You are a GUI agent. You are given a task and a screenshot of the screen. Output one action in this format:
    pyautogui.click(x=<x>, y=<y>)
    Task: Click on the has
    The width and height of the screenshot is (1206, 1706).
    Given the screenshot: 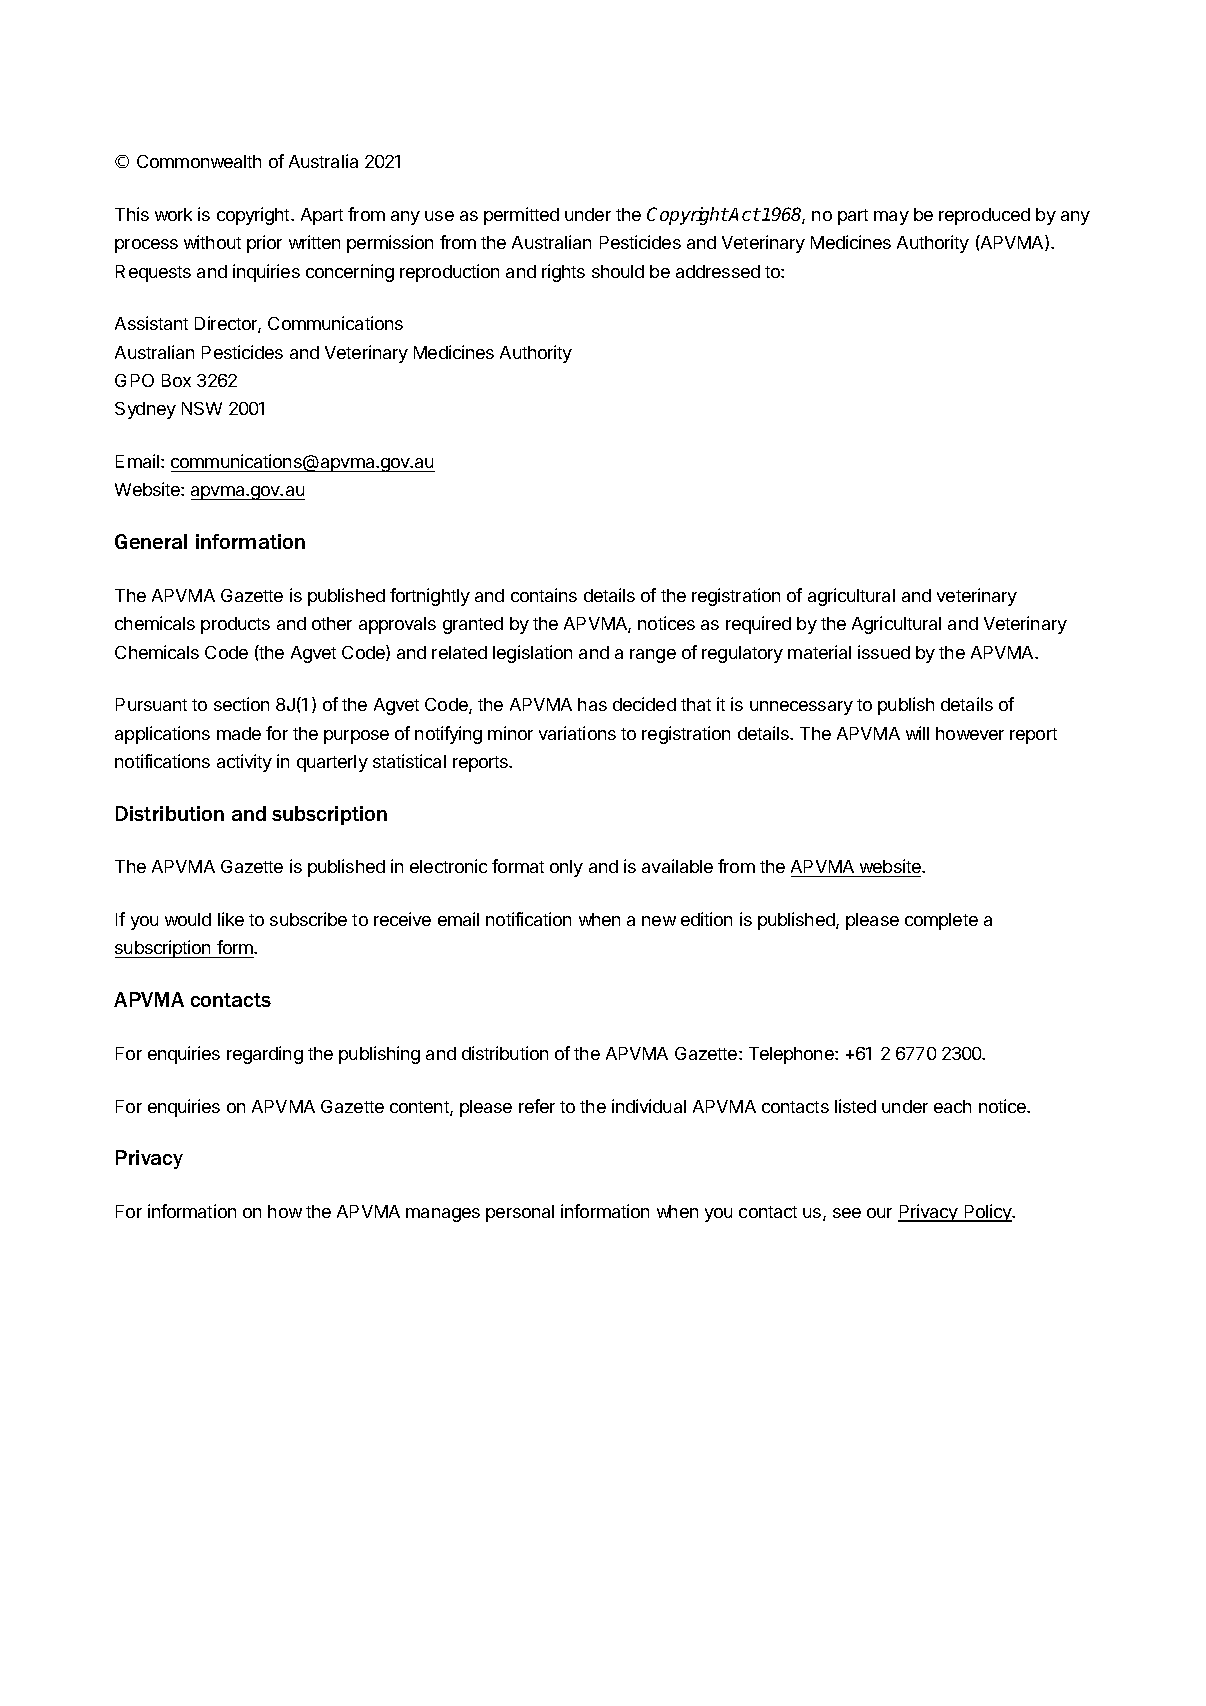 What is the action you would take?
    pyautogui.click(x=592, y=704)
